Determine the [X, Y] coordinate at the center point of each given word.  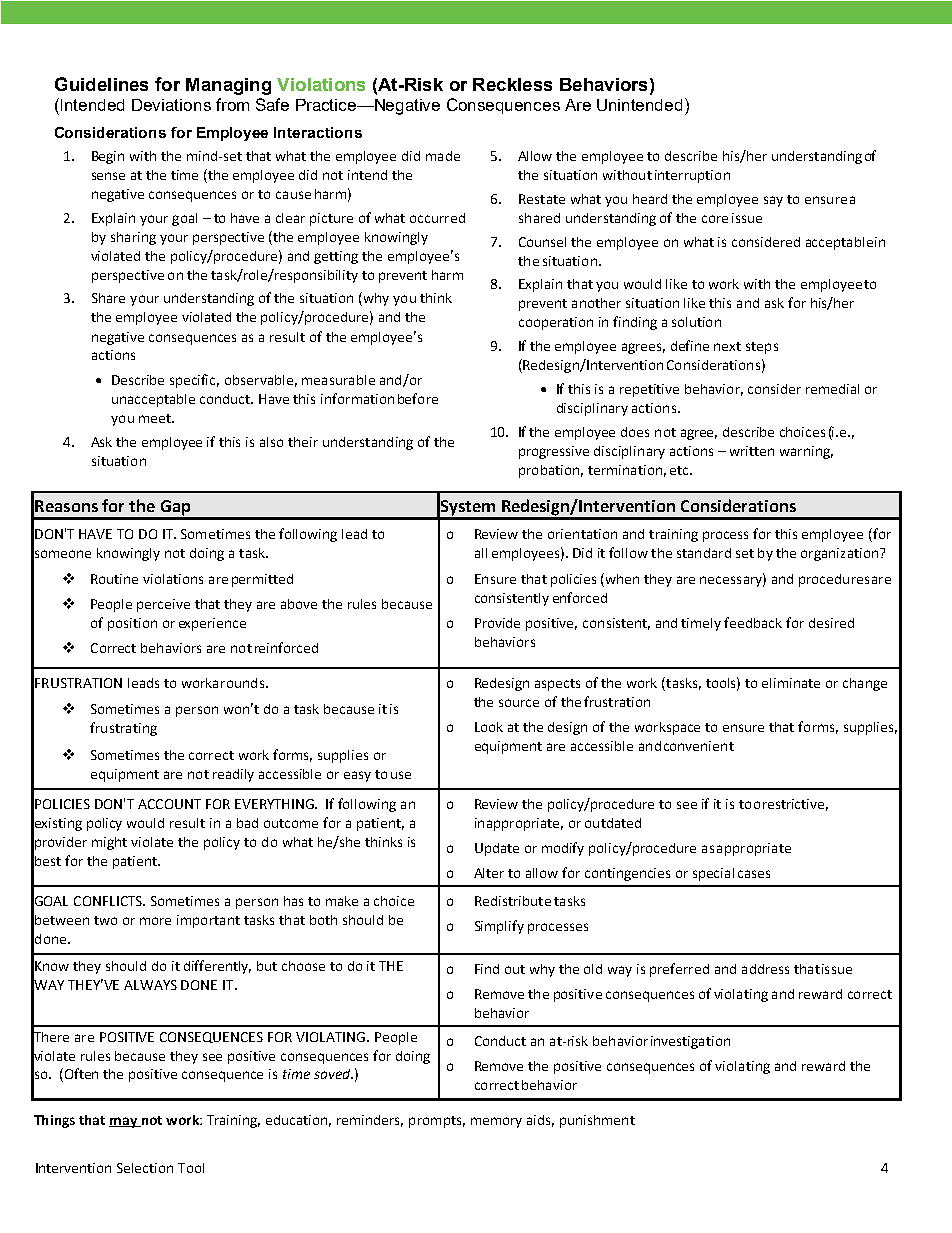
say [773, 201]
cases [754, 874]
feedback [753, 622]
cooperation [556, 323]
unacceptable [153, 400]
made [443, 156]
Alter [489, 873]
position [132, 624]
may [124, 1122]
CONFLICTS [109, 901]
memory [496, 1122]
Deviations [171, 105]
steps [762, 348]
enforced [580, 597]
